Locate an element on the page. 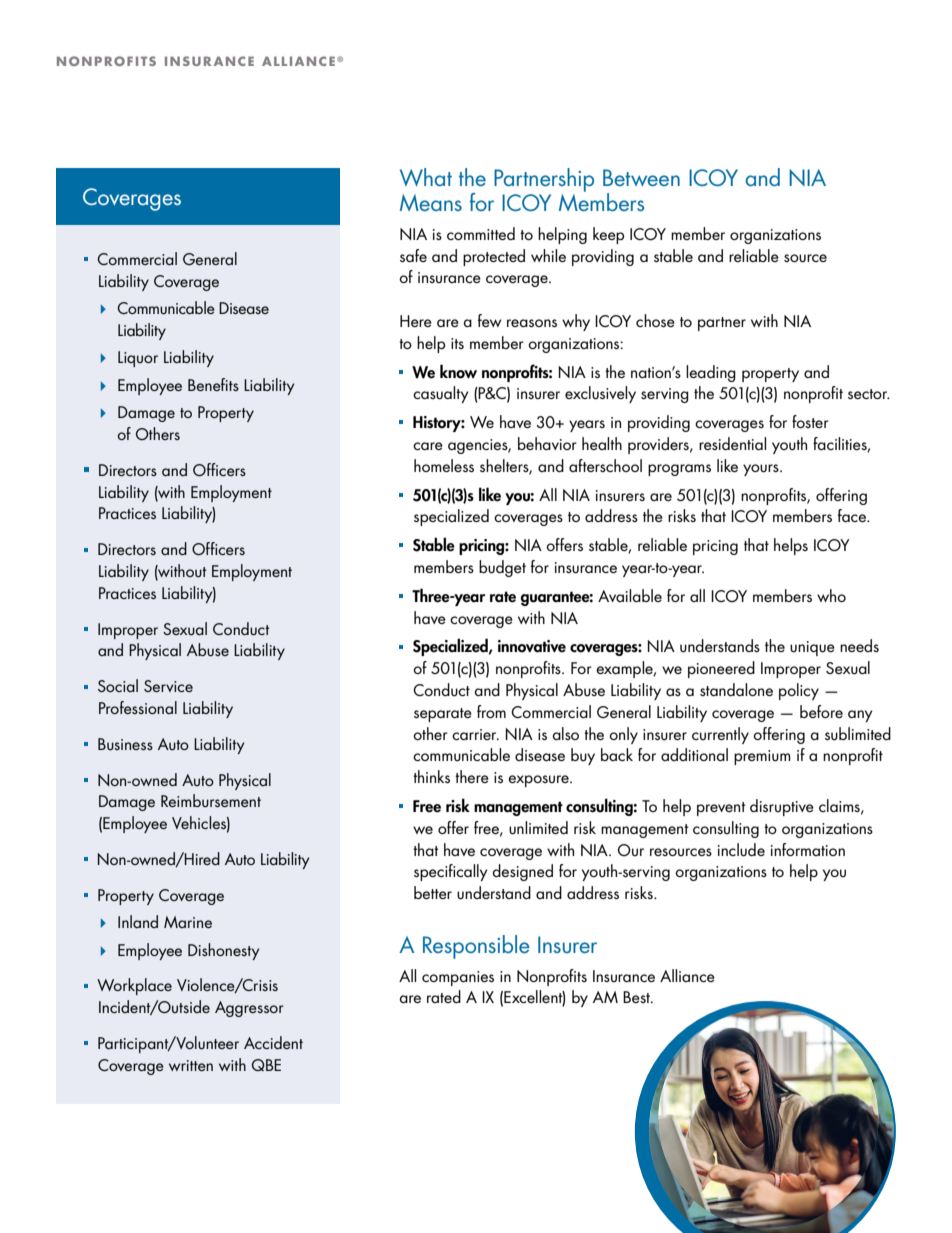 The width and height of the page is (952, 1233). Benefits is located at coordinates (213, 384).
